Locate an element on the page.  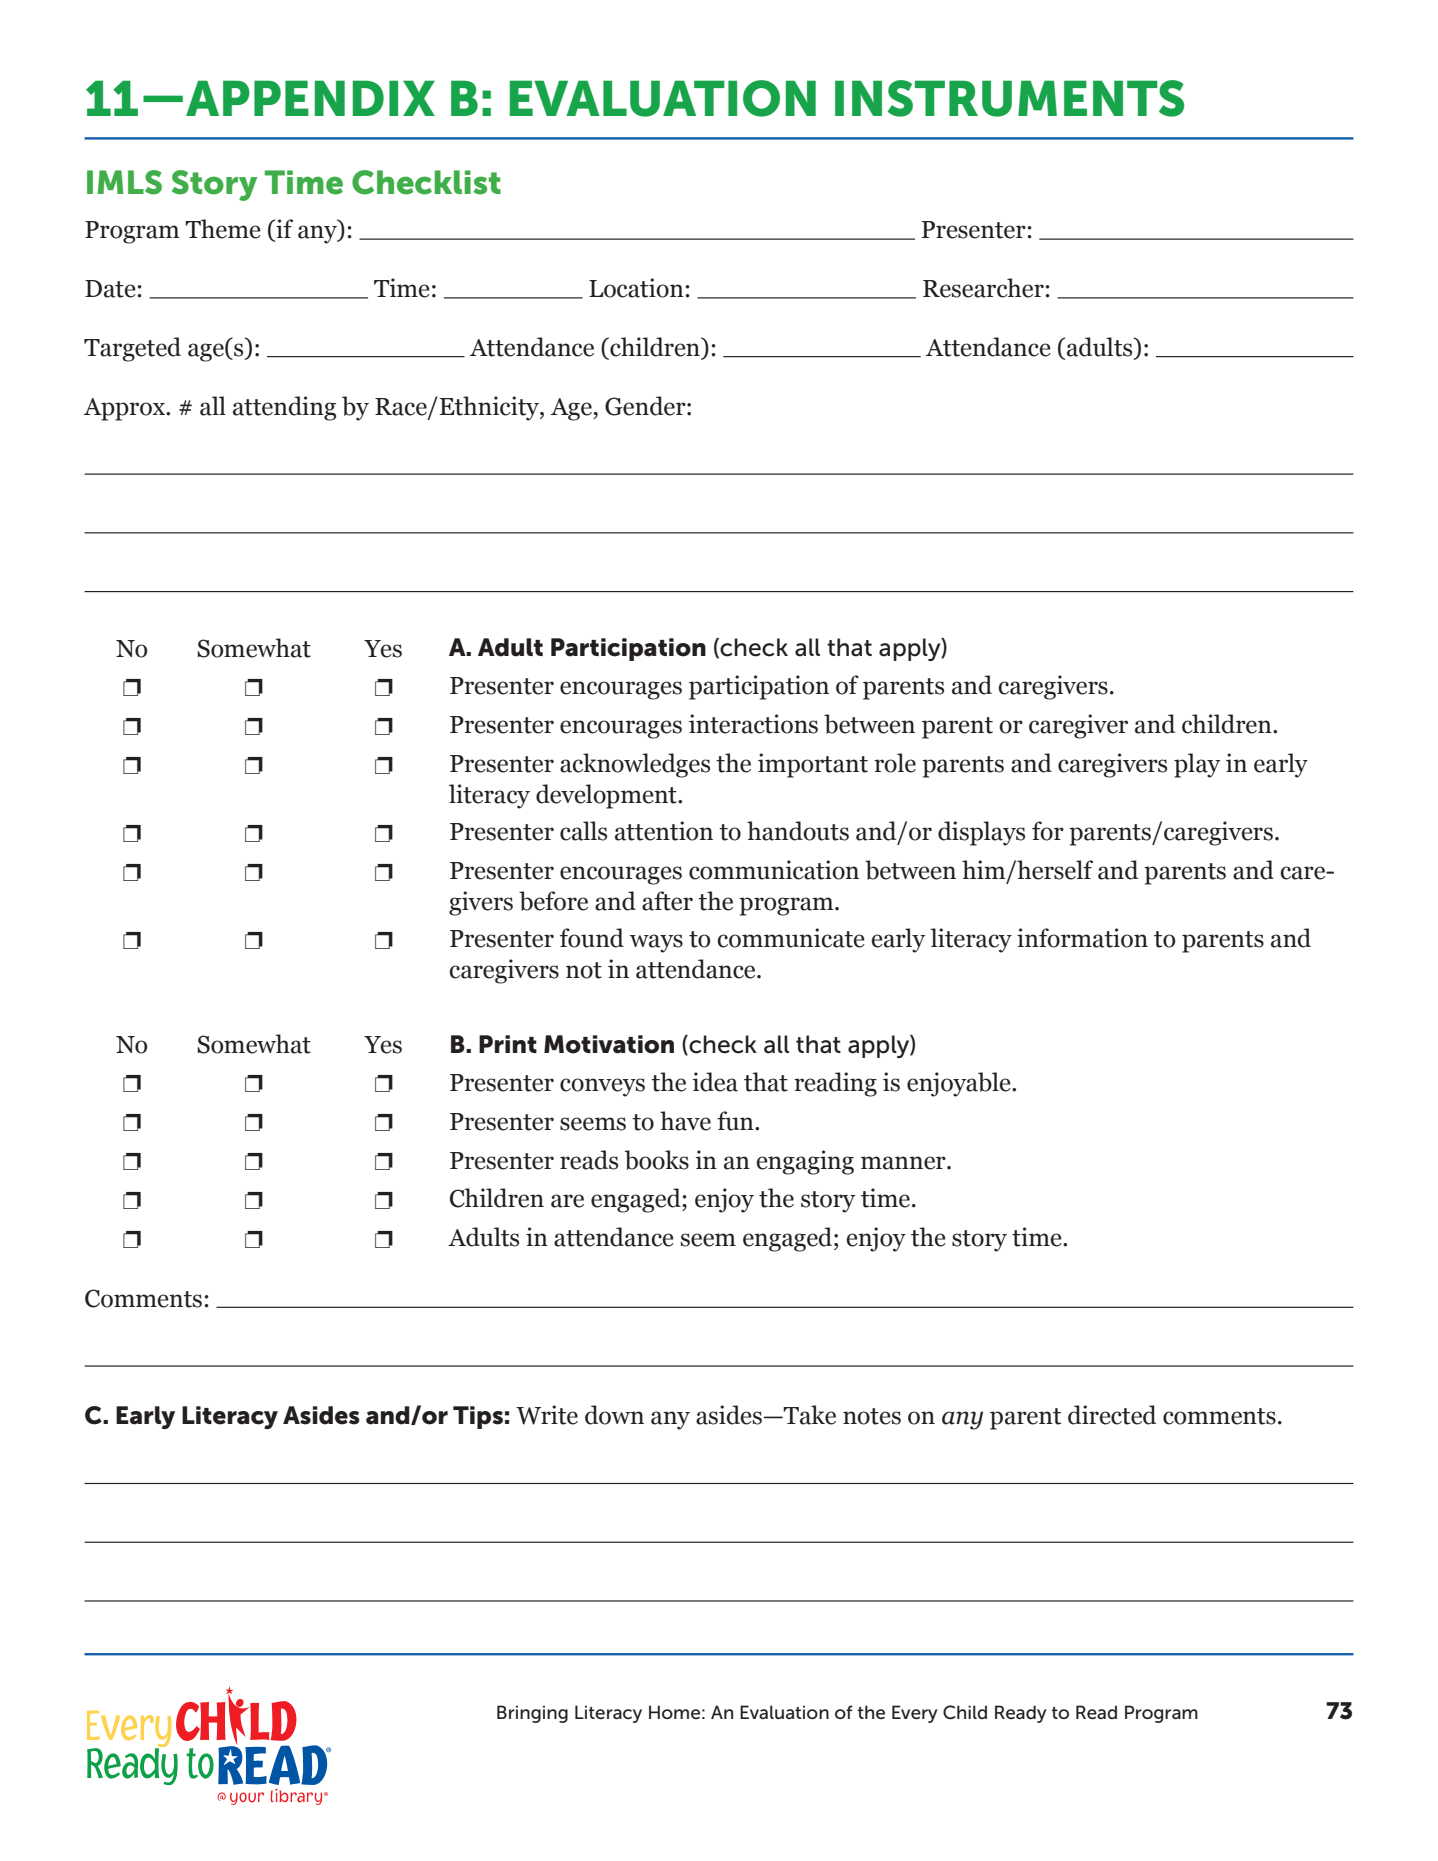
Location is located at coordinates (636, 288).
